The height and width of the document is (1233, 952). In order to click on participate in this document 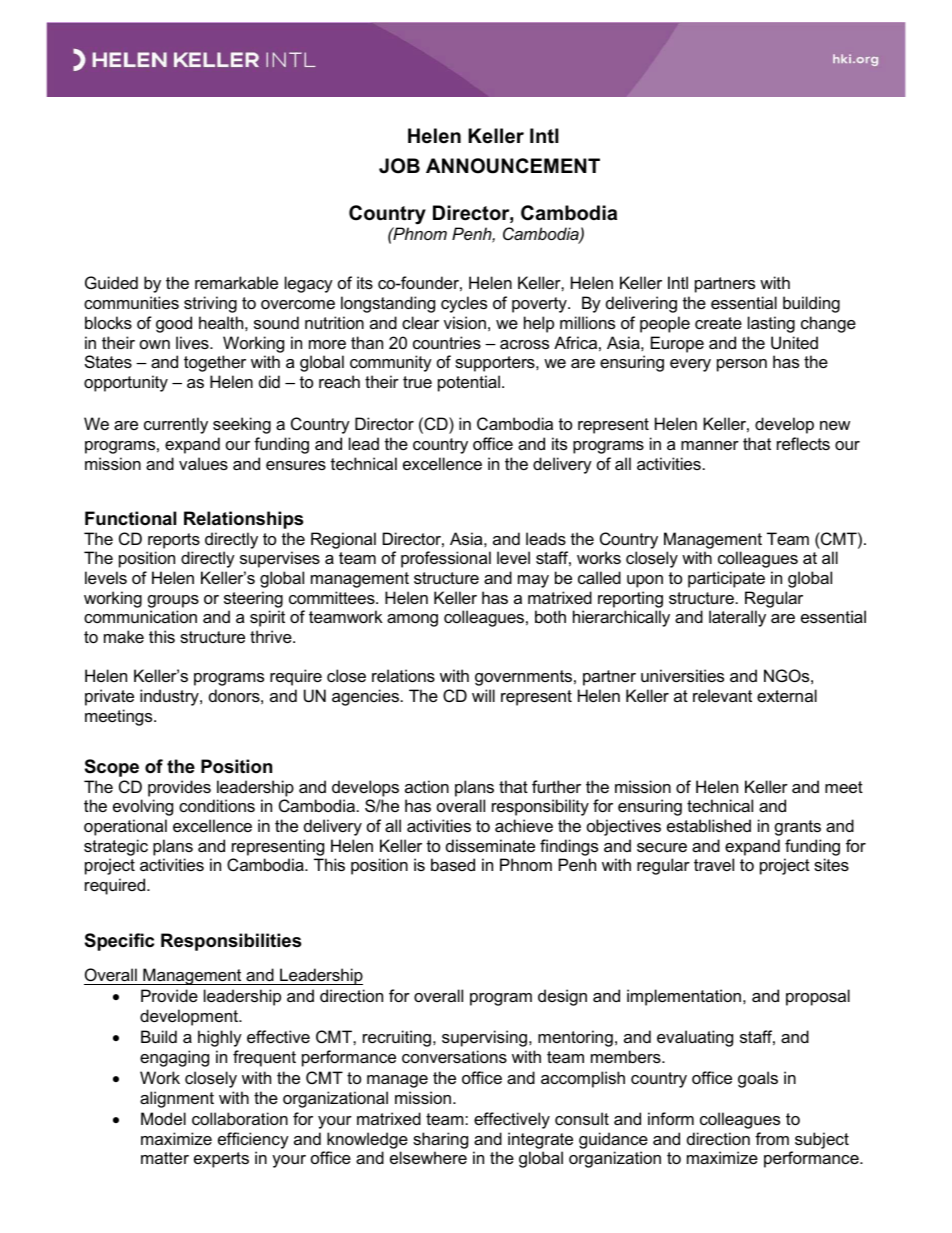, I will do `click(726, 579)`.
